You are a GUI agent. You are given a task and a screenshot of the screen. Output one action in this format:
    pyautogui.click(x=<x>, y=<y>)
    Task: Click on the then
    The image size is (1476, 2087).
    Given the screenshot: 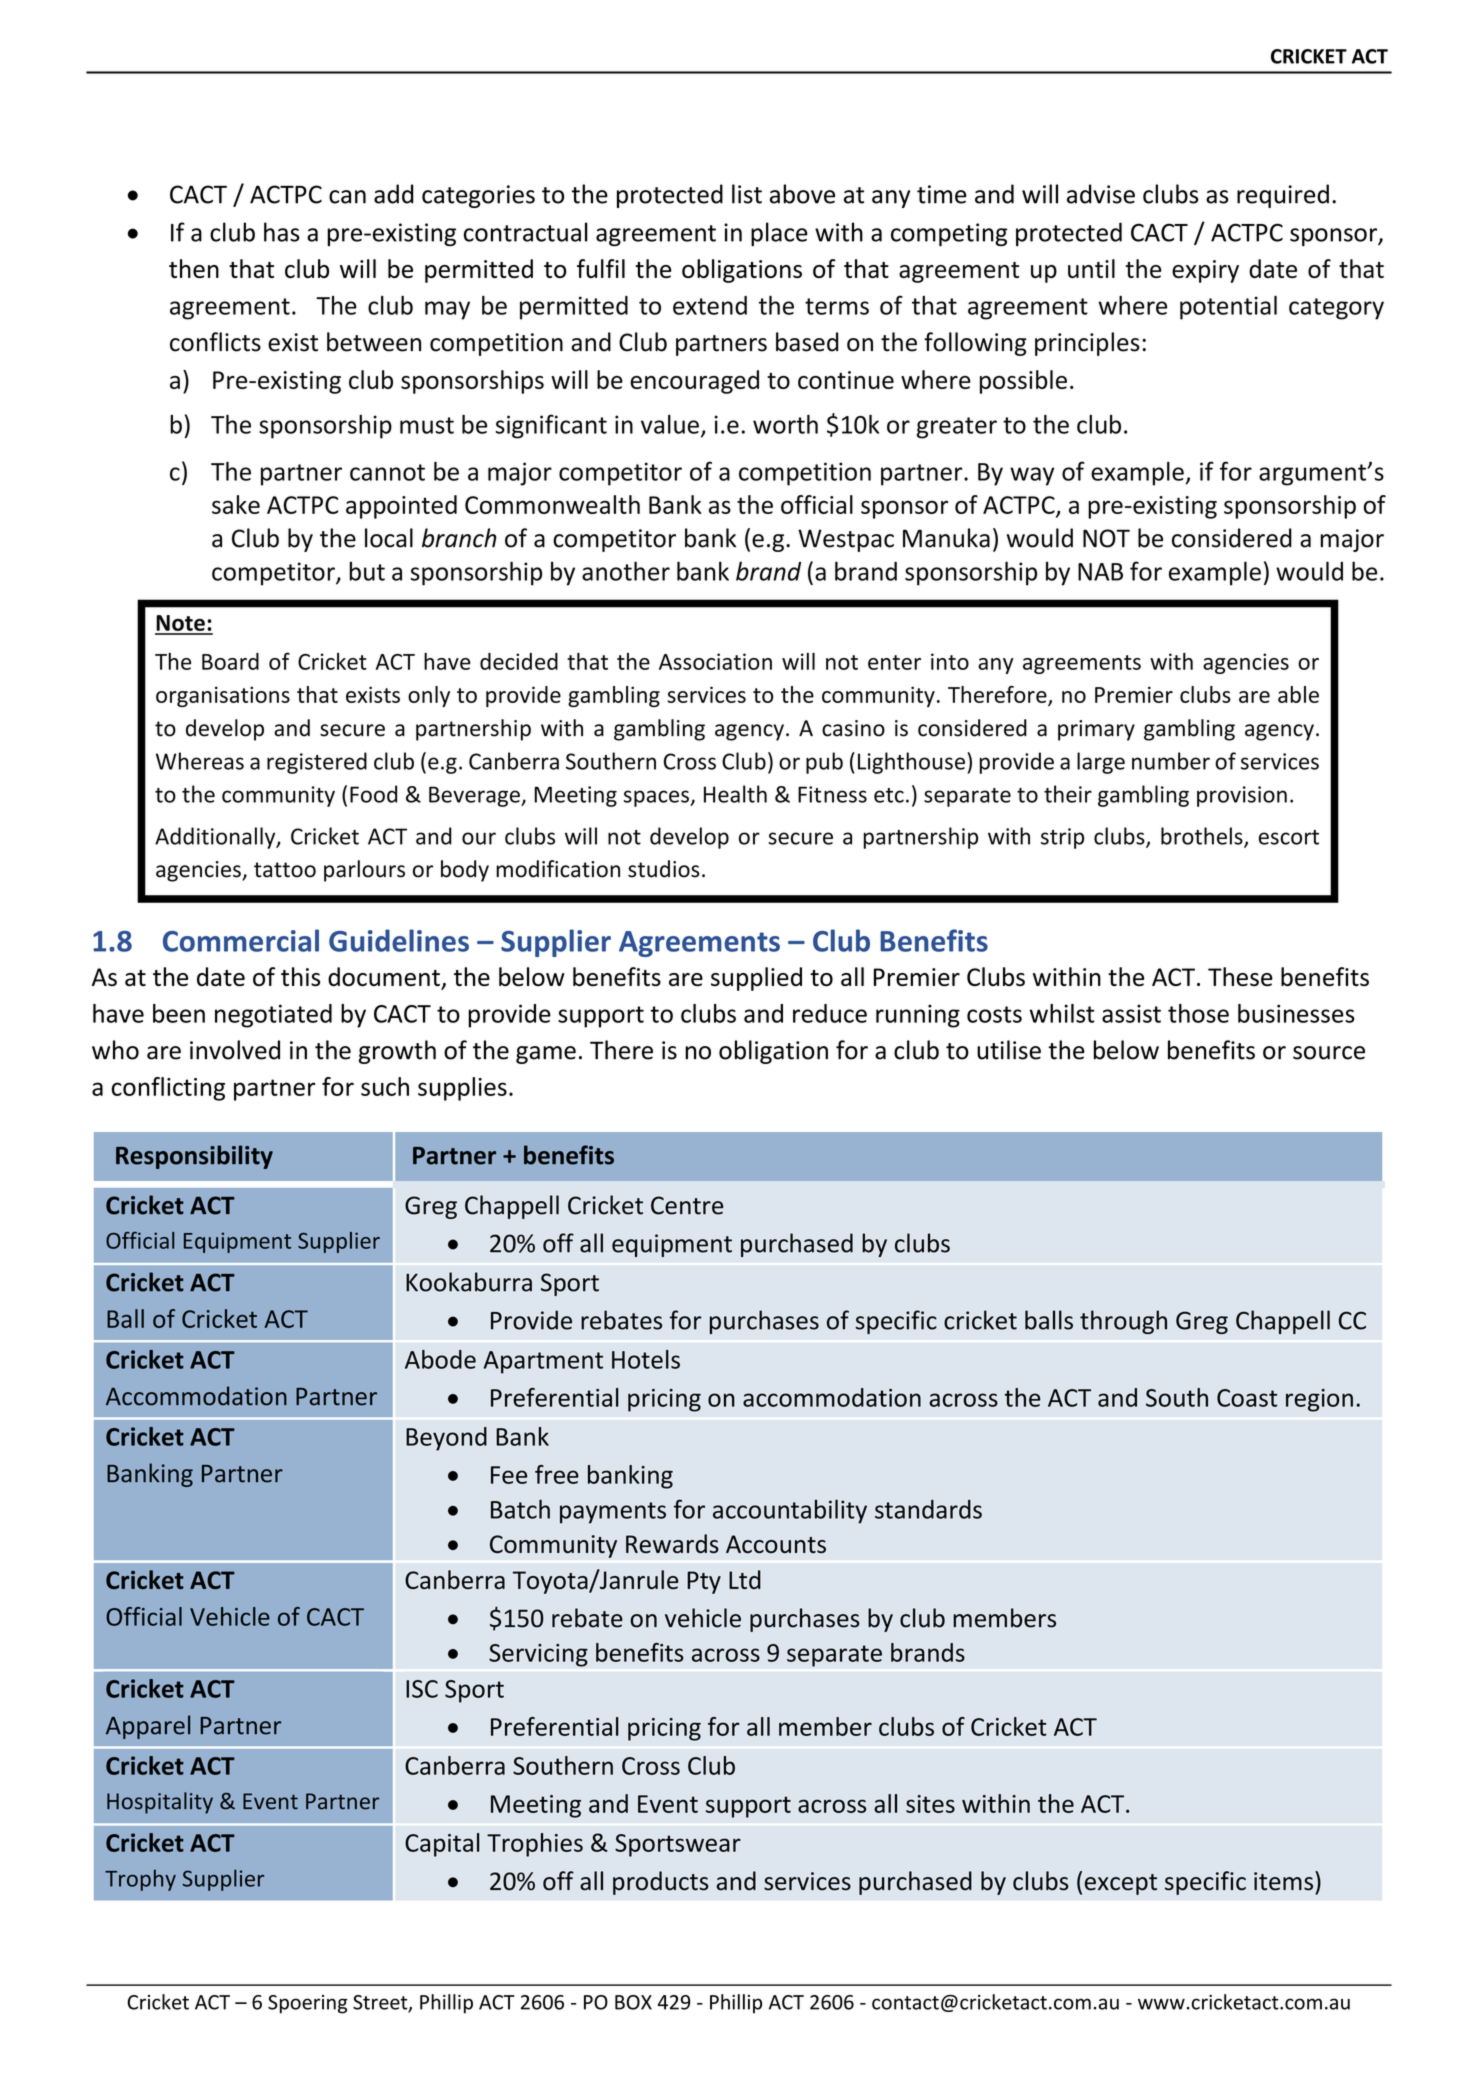 What is the action you would take?
    pyautogui.click(x=194, y=268)
